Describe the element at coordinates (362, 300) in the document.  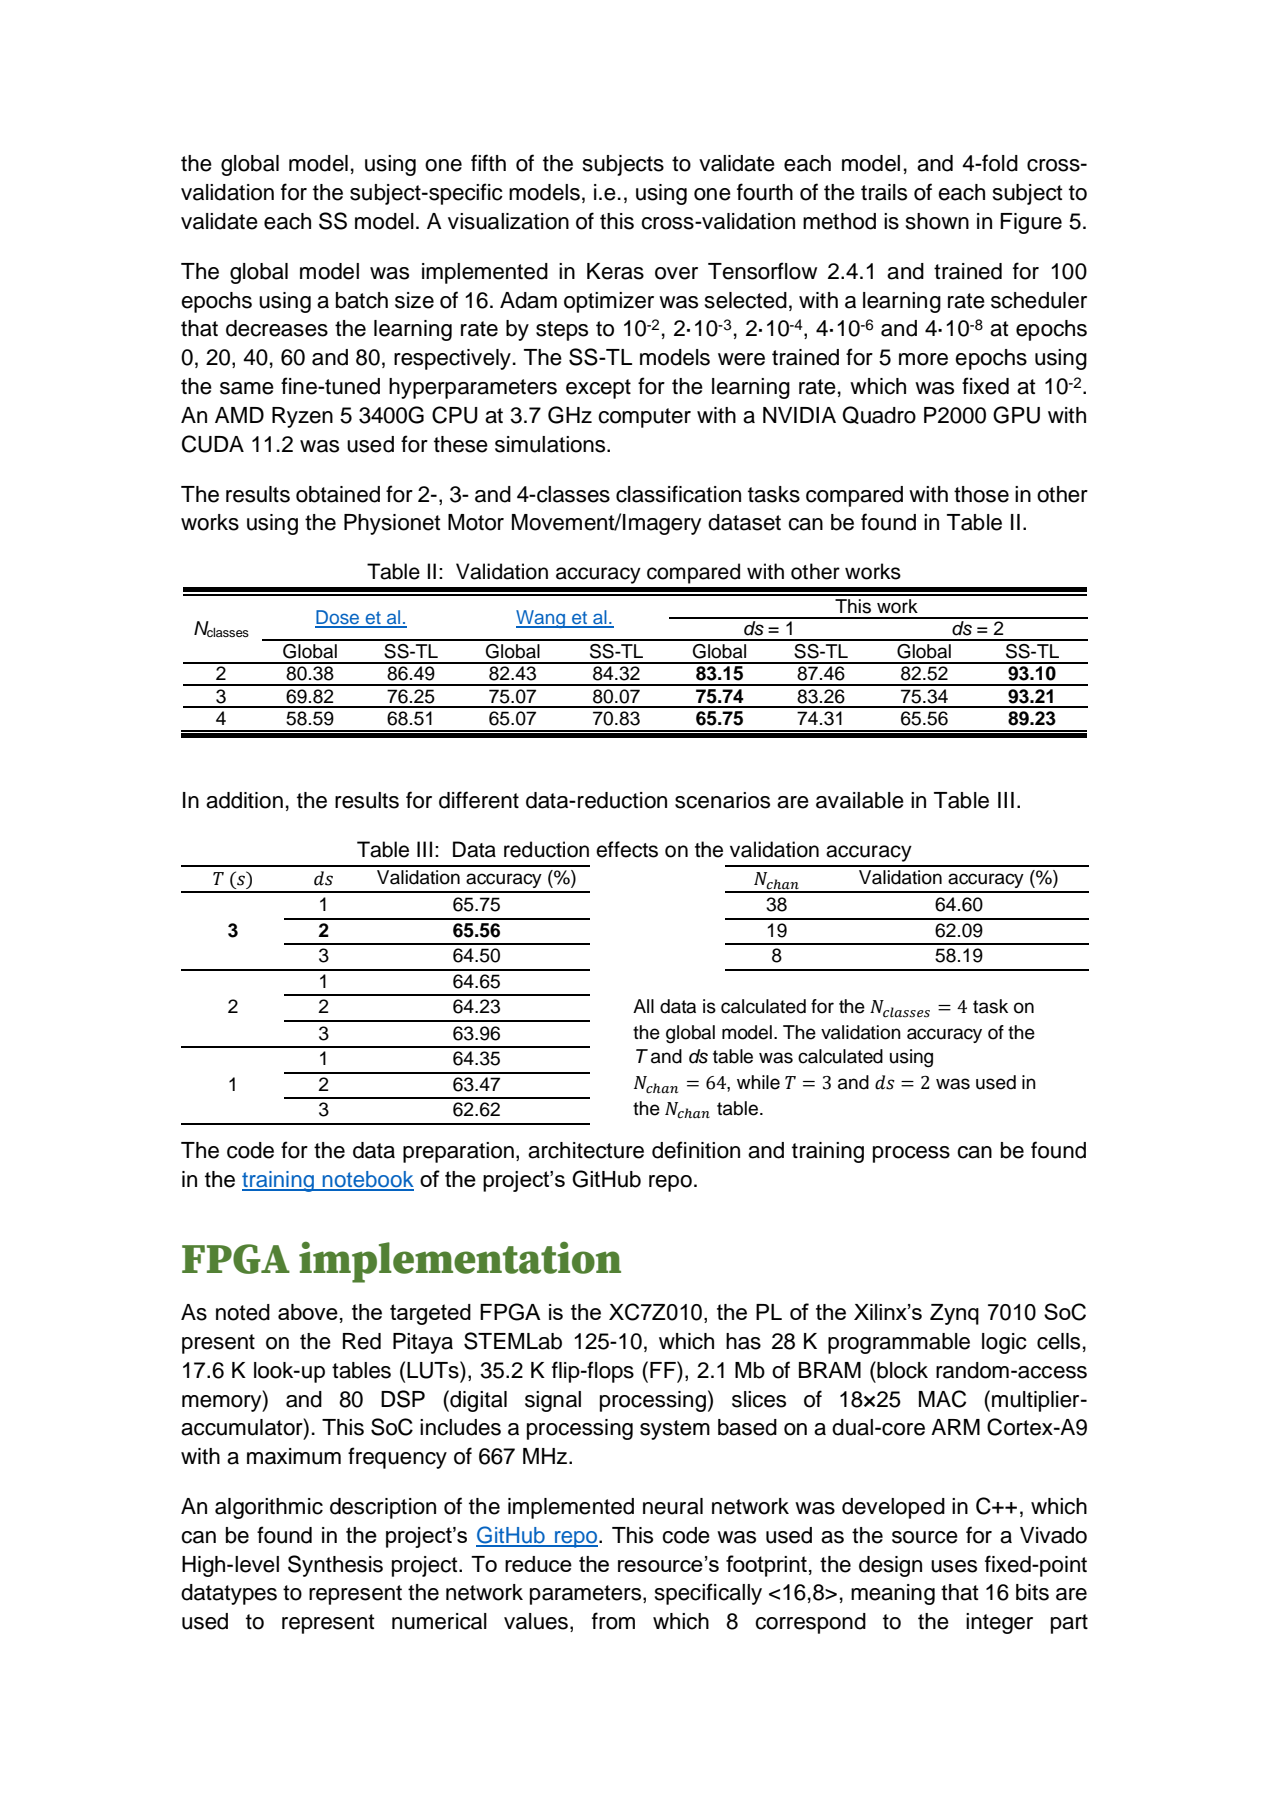
I see `batch` at that location.
